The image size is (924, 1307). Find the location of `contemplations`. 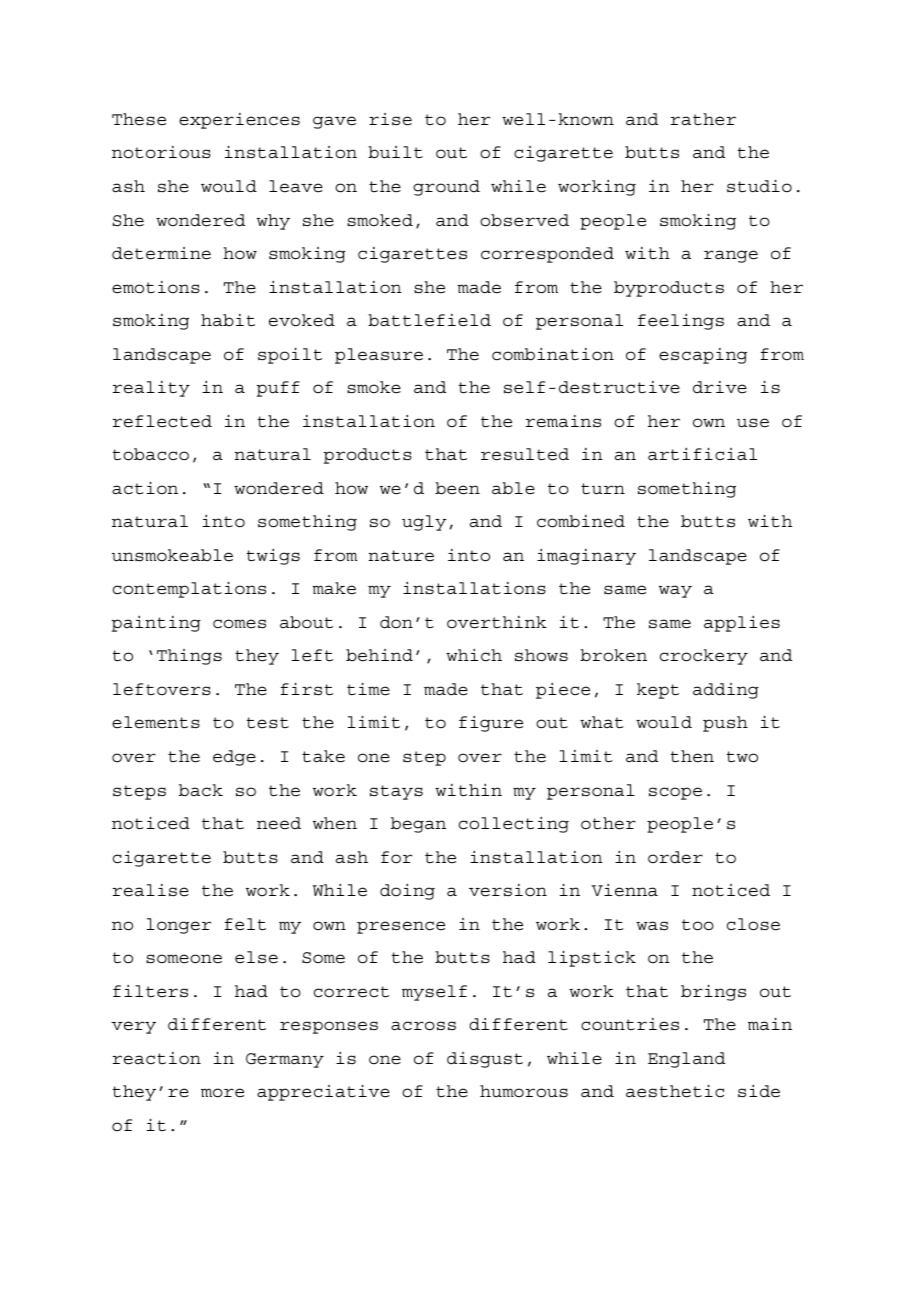

contemplations is located at coordinates (189, 590).
